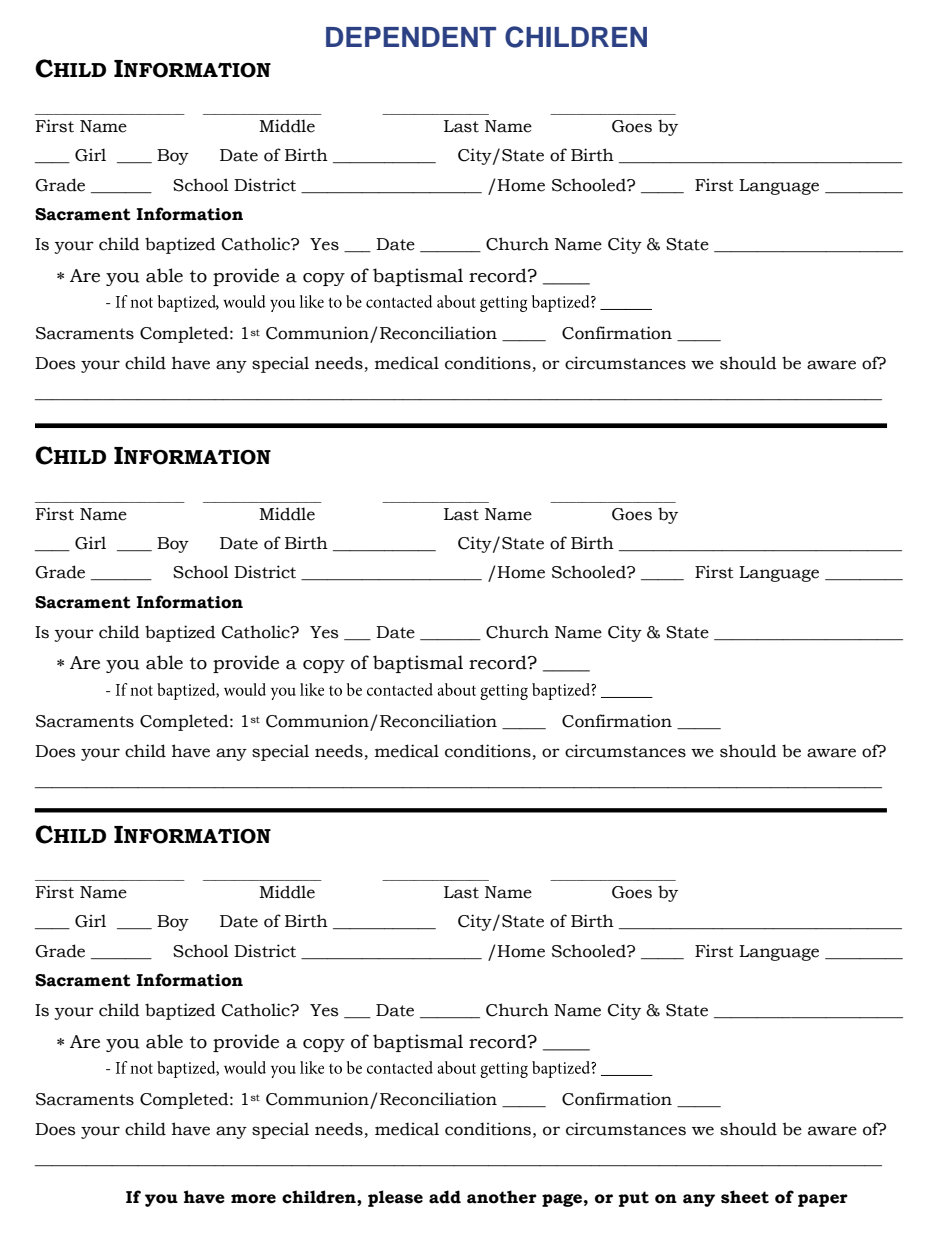  What do you see at coordinates (395, 1198) in the document?
I see `please` at bounding box center [395, 1198].
